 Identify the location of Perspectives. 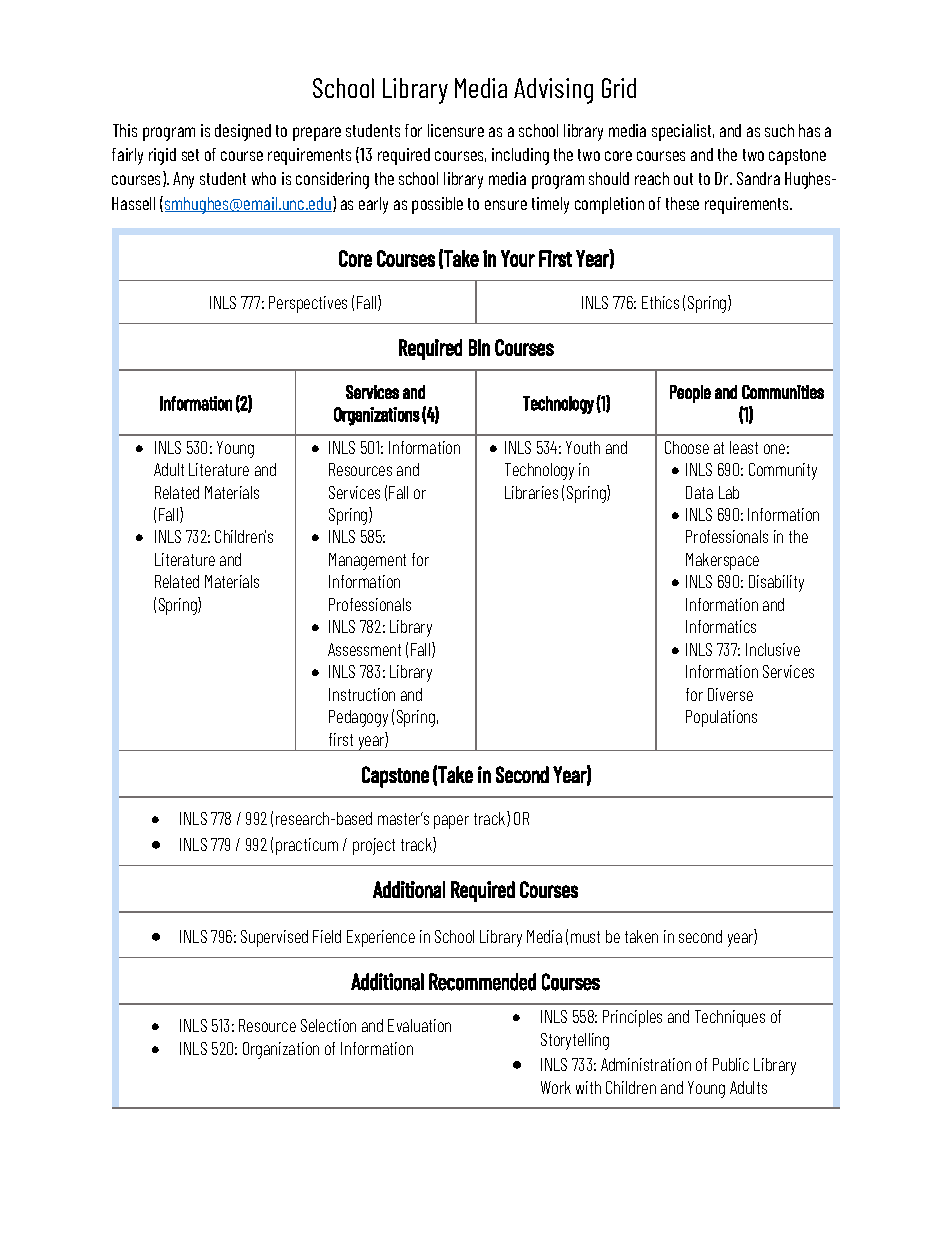
(308, 304).
